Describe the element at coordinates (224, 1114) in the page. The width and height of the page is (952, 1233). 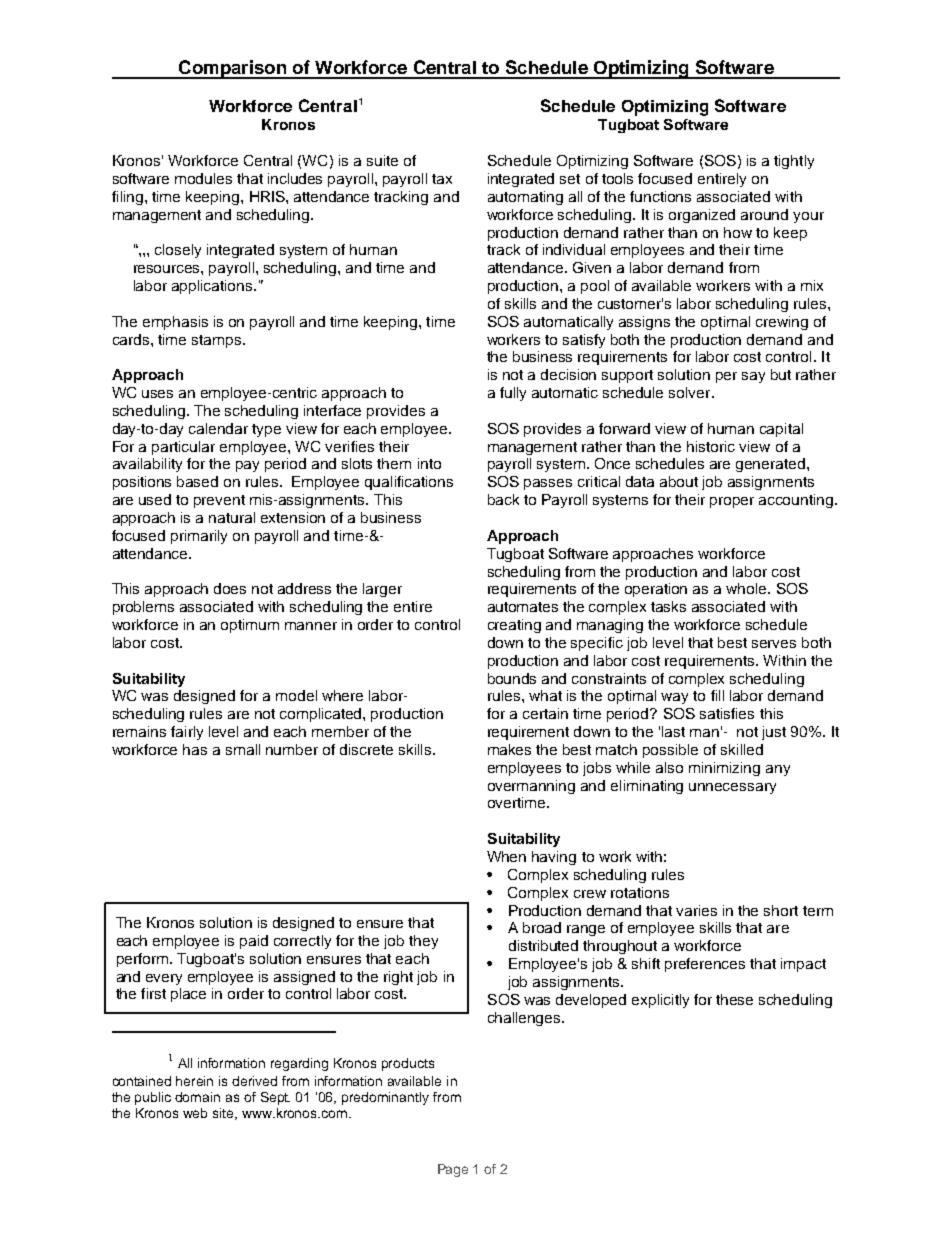
I see `site` at that location.
